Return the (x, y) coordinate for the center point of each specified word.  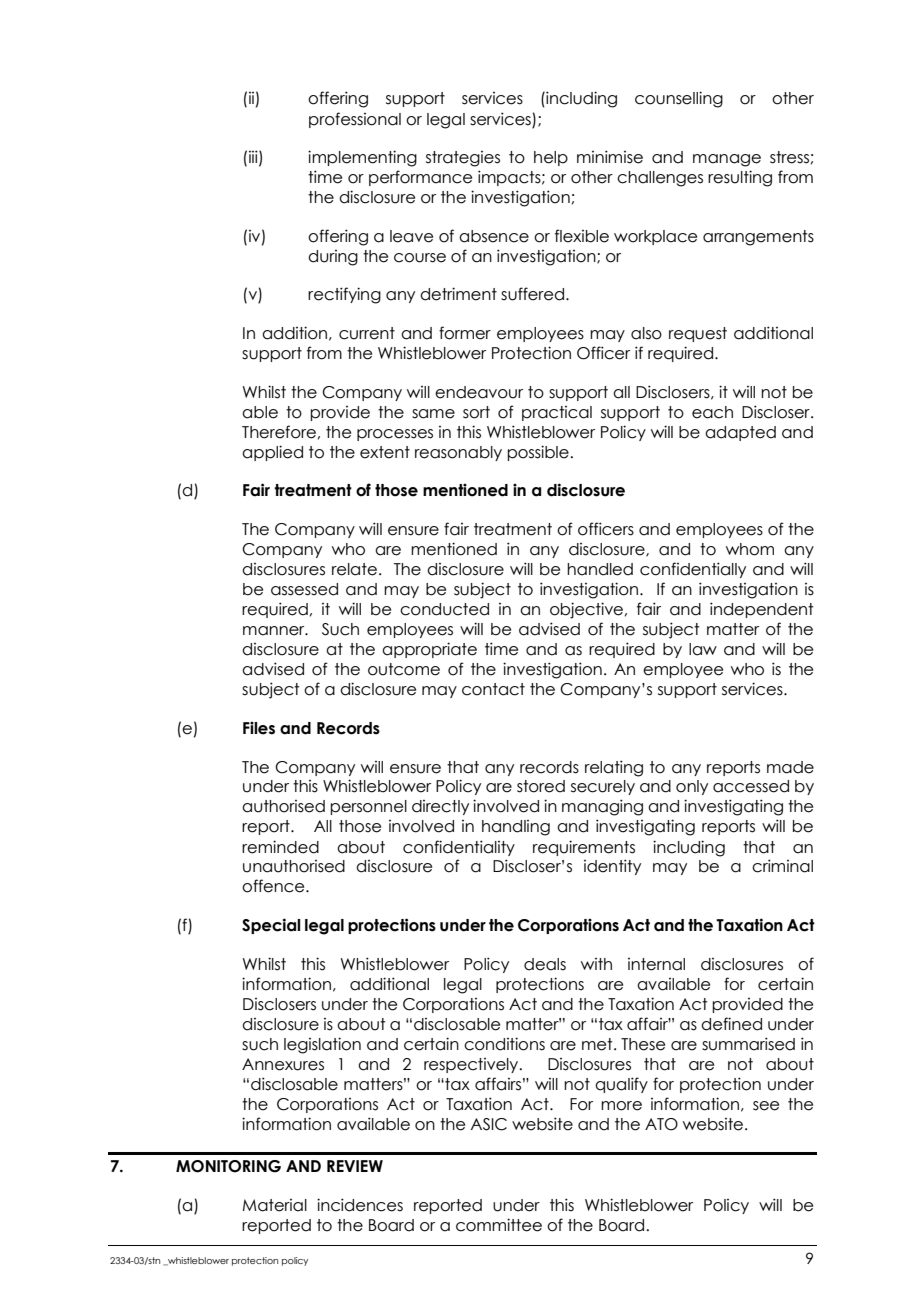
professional (355, 120)
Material (275, 1205)
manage (727, 160)
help (551, 158)
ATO (661, 1124)
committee (499, 1225)
